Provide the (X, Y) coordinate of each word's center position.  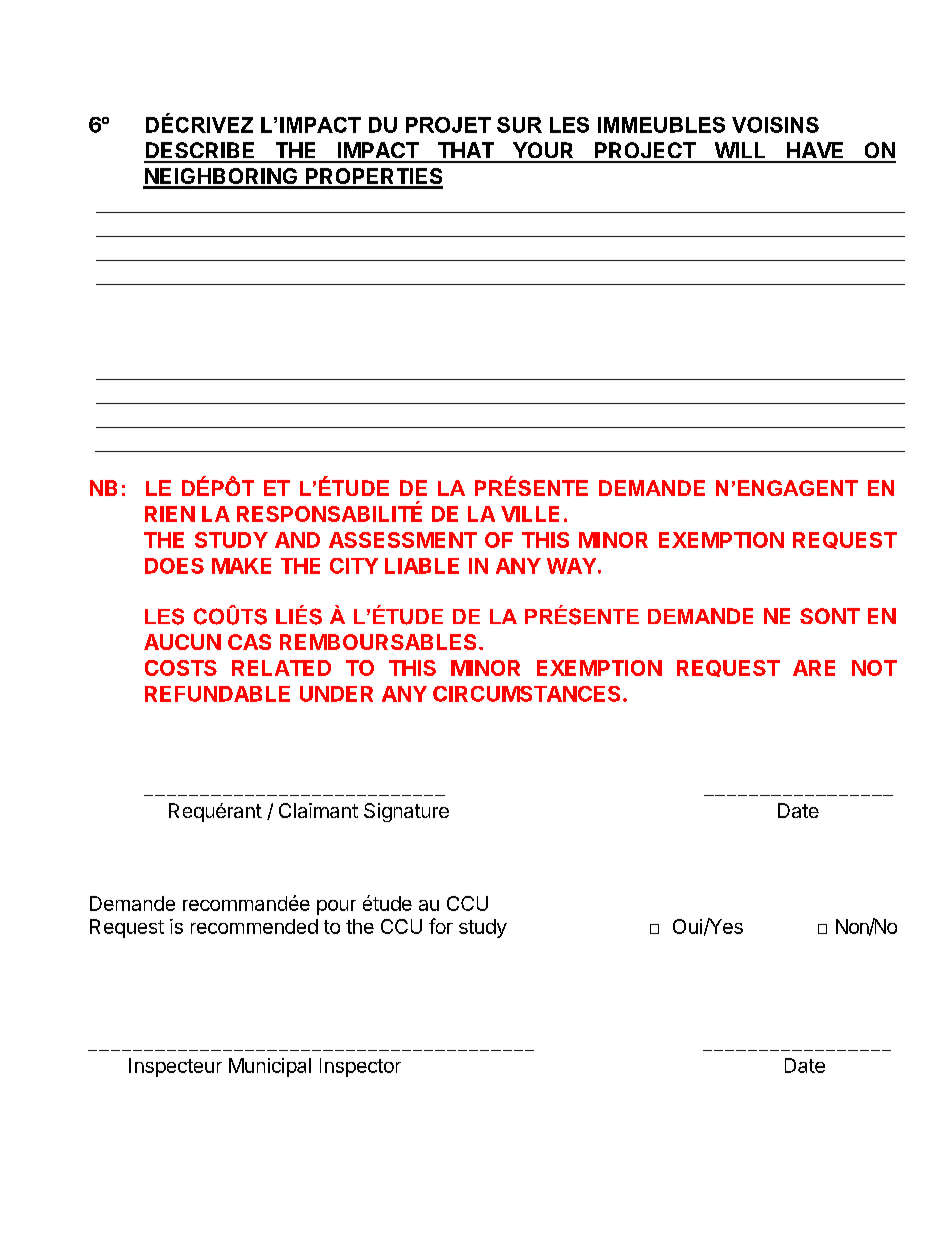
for (441, 926)
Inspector (360, 1067)
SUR (519, 125)
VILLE (530, 514)
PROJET (448, 125)
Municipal (270, 1067)
